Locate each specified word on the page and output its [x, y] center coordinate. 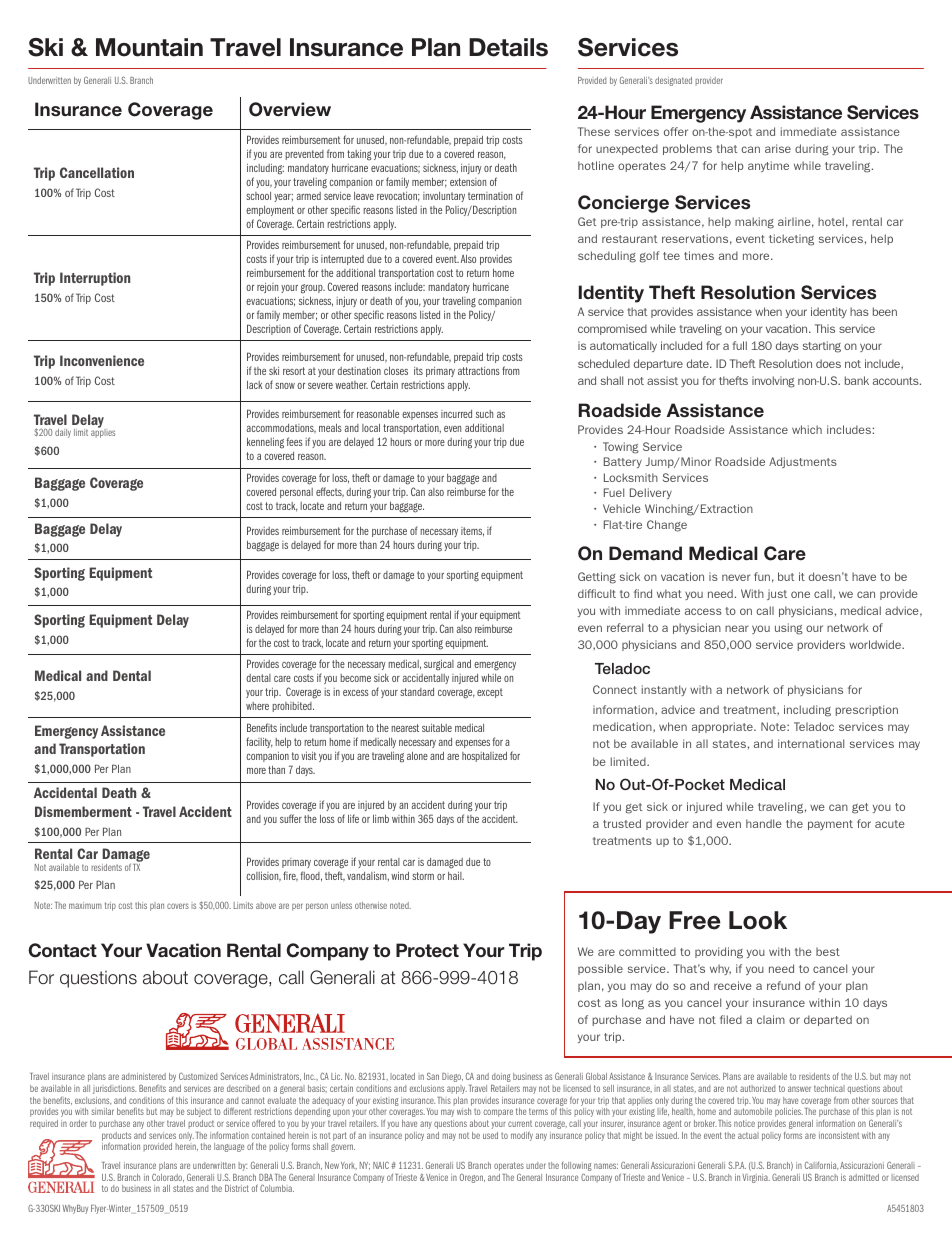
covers [178, 906]
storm [423, 876]
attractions [479, 371]
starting [822, 347]
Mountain [149, 47]
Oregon [472, 1178]
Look [758, 920]
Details [508, 47]
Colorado [168, 1177]
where [257, 706]
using [789, 629]
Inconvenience [102, 360]
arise [778, 148]
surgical [439, 665]
